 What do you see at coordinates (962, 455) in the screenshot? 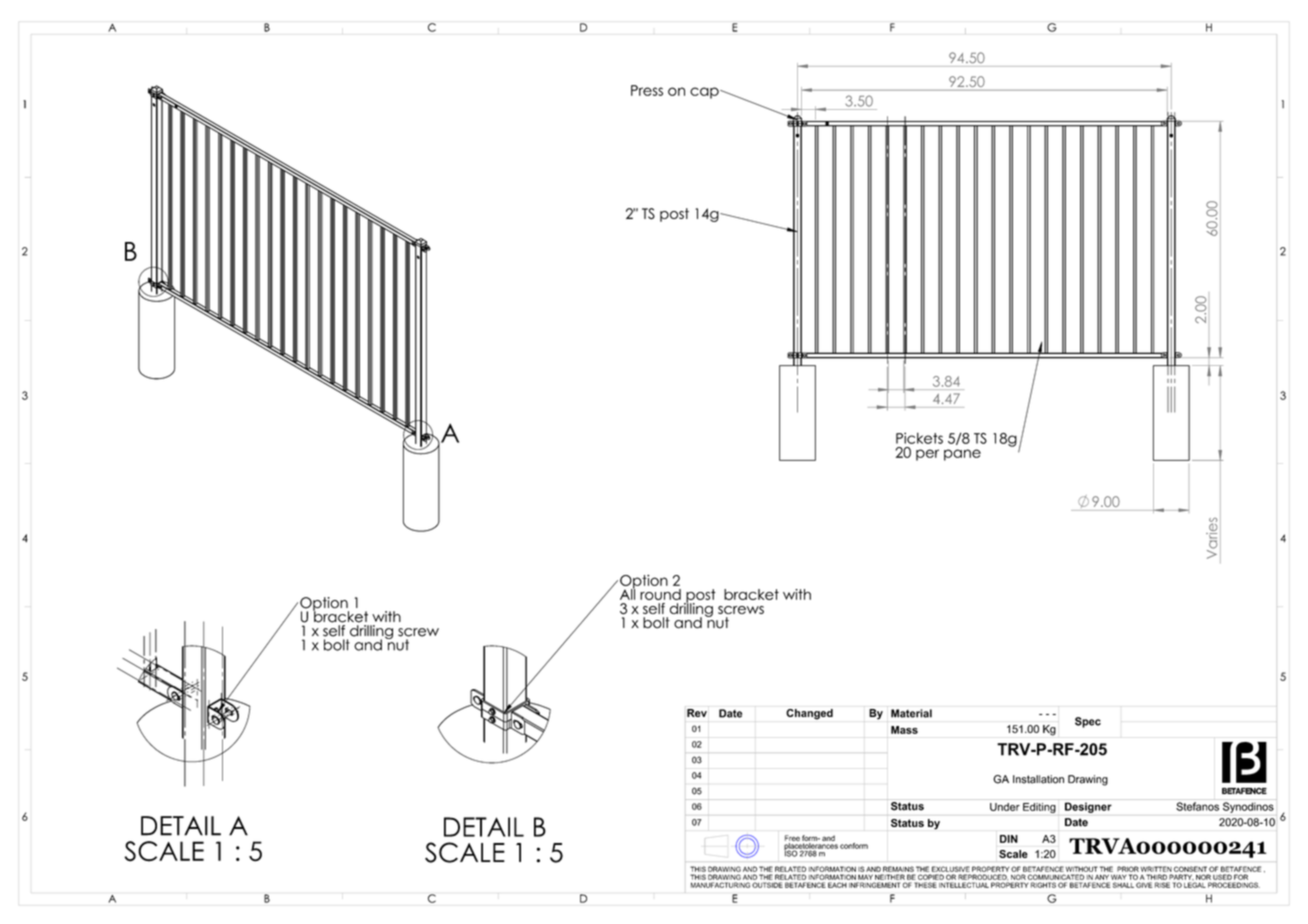
I see `pane` at bounding box center [962, 455].
